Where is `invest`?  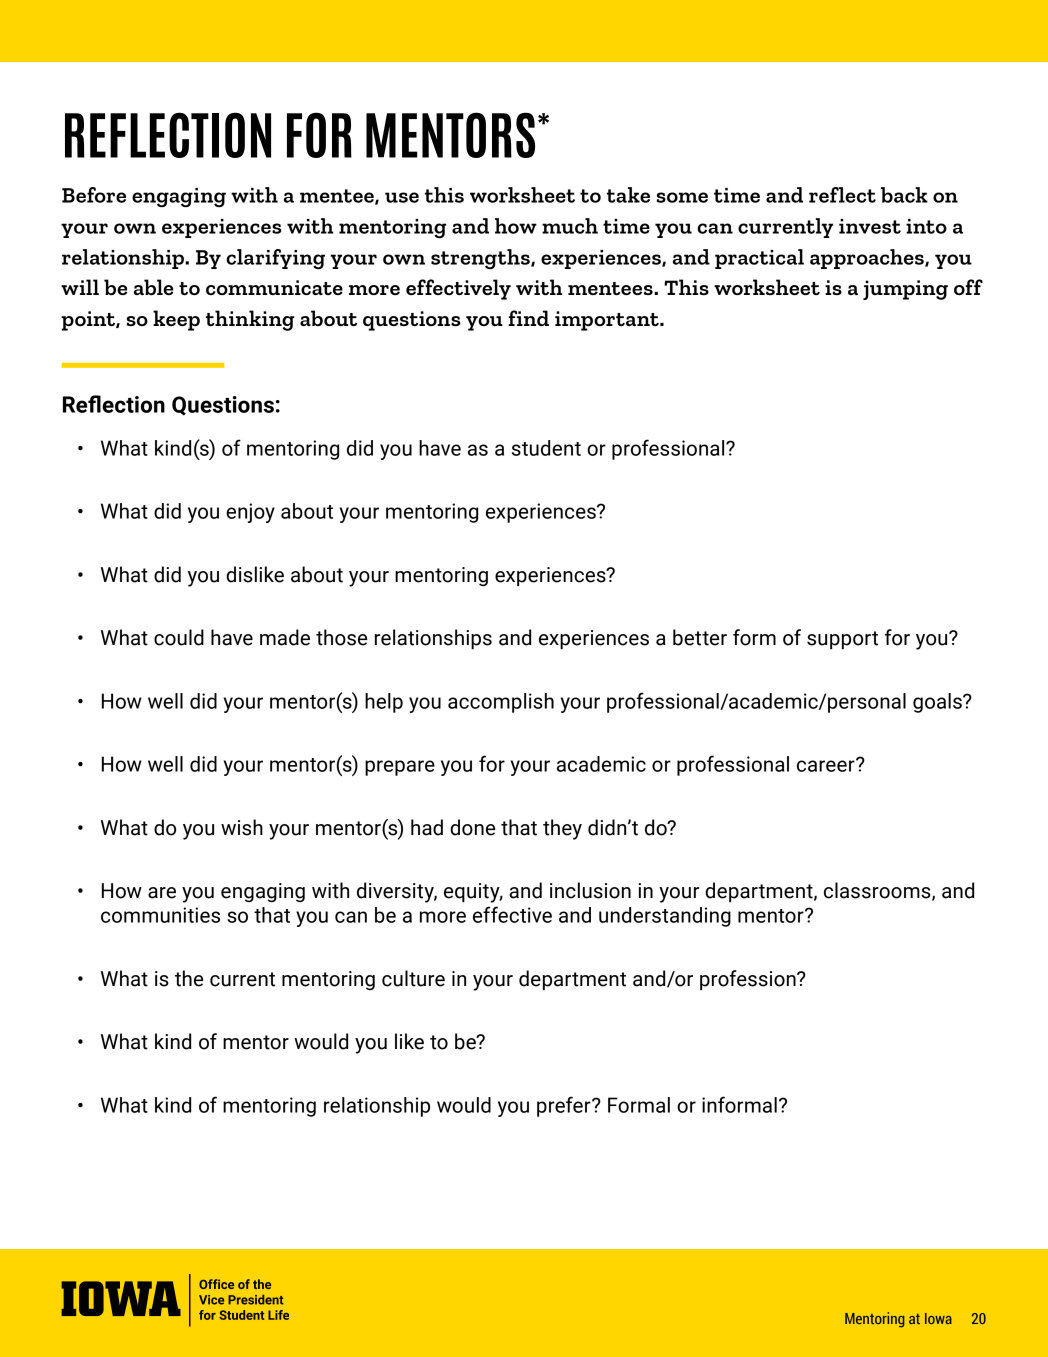
invest is located at coordinates (870, 226).
